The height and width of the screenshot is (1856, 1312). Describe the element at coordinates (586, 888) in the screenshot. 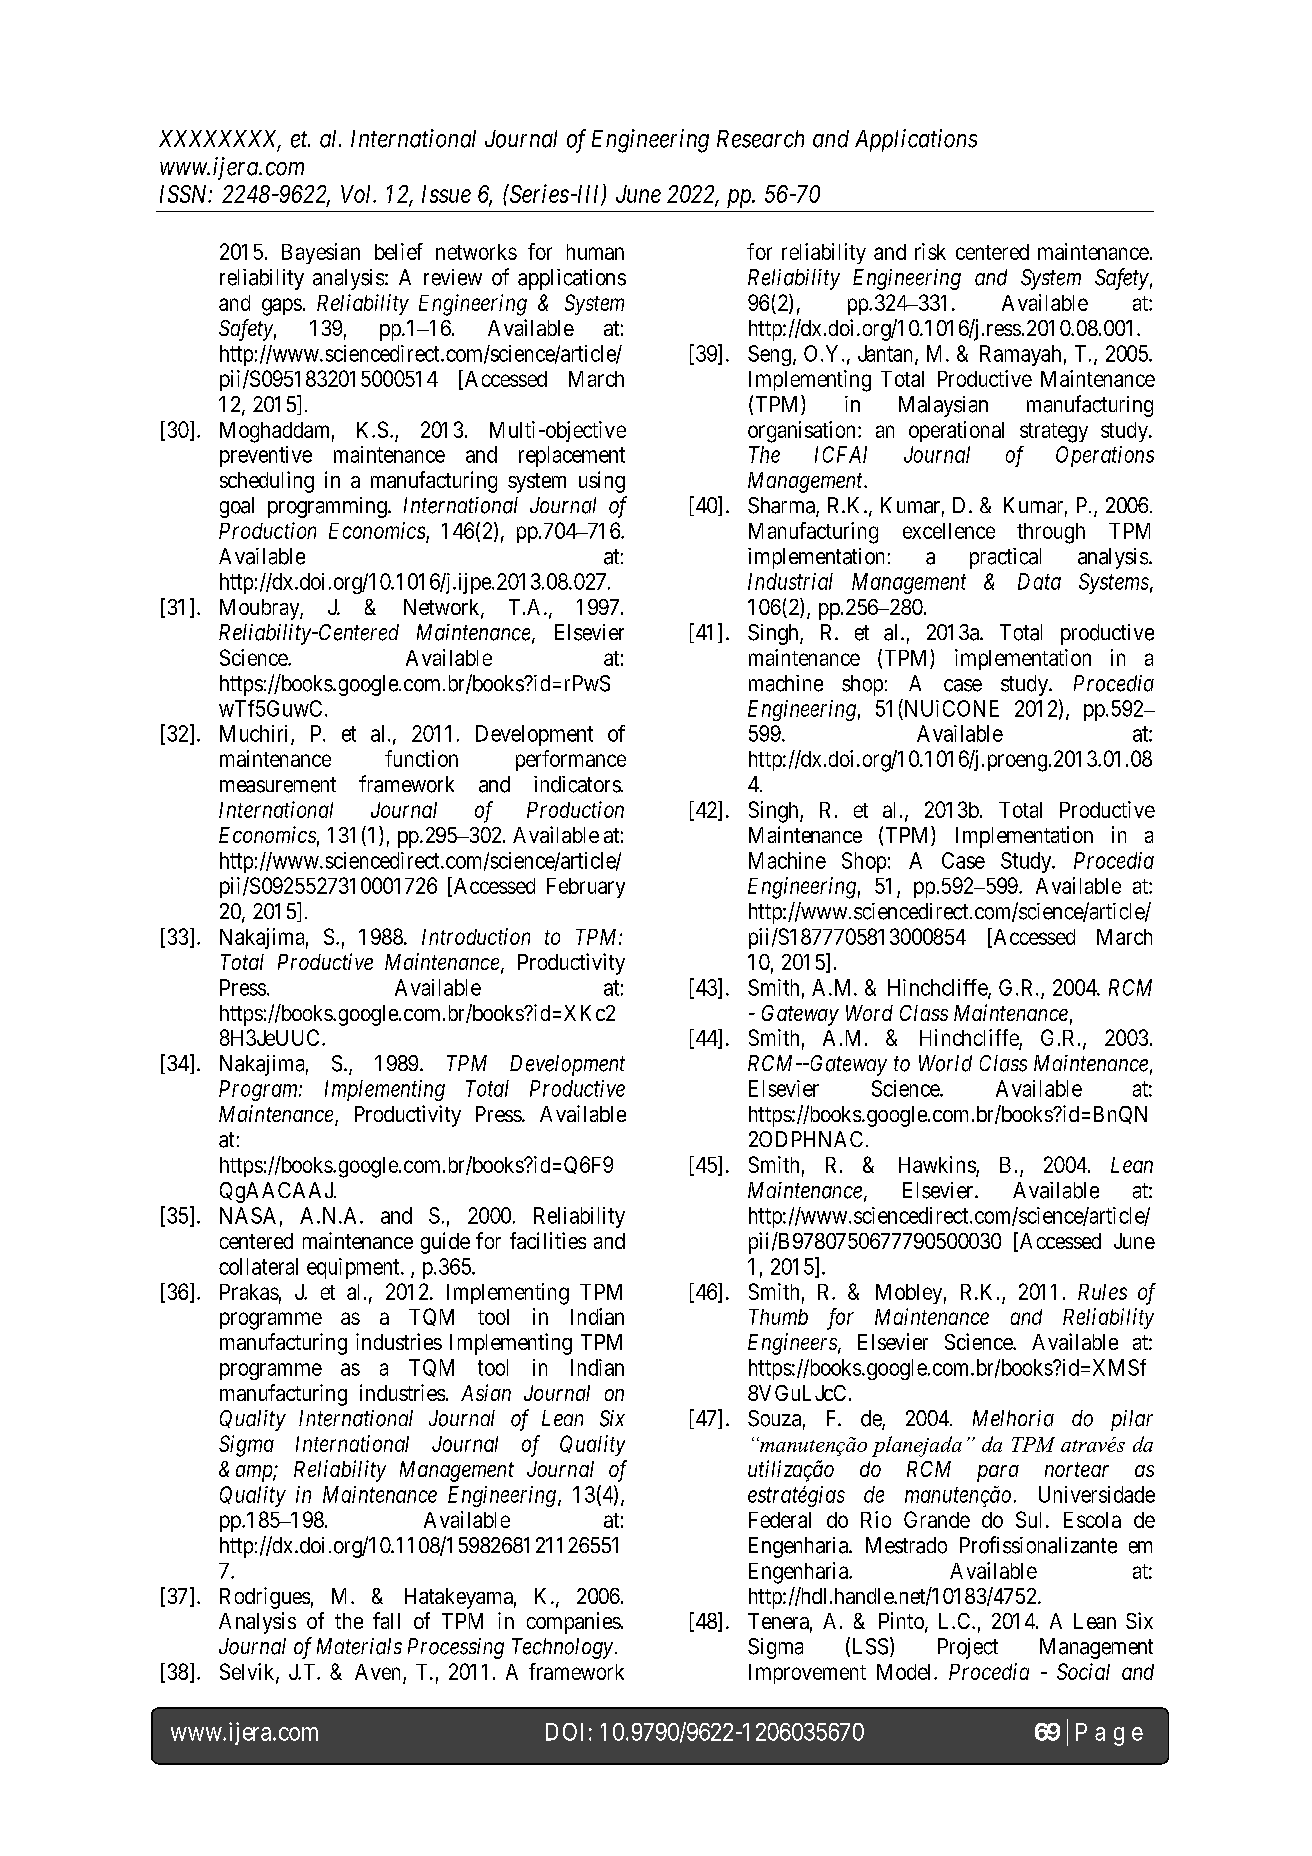

I see `February` at that location.
